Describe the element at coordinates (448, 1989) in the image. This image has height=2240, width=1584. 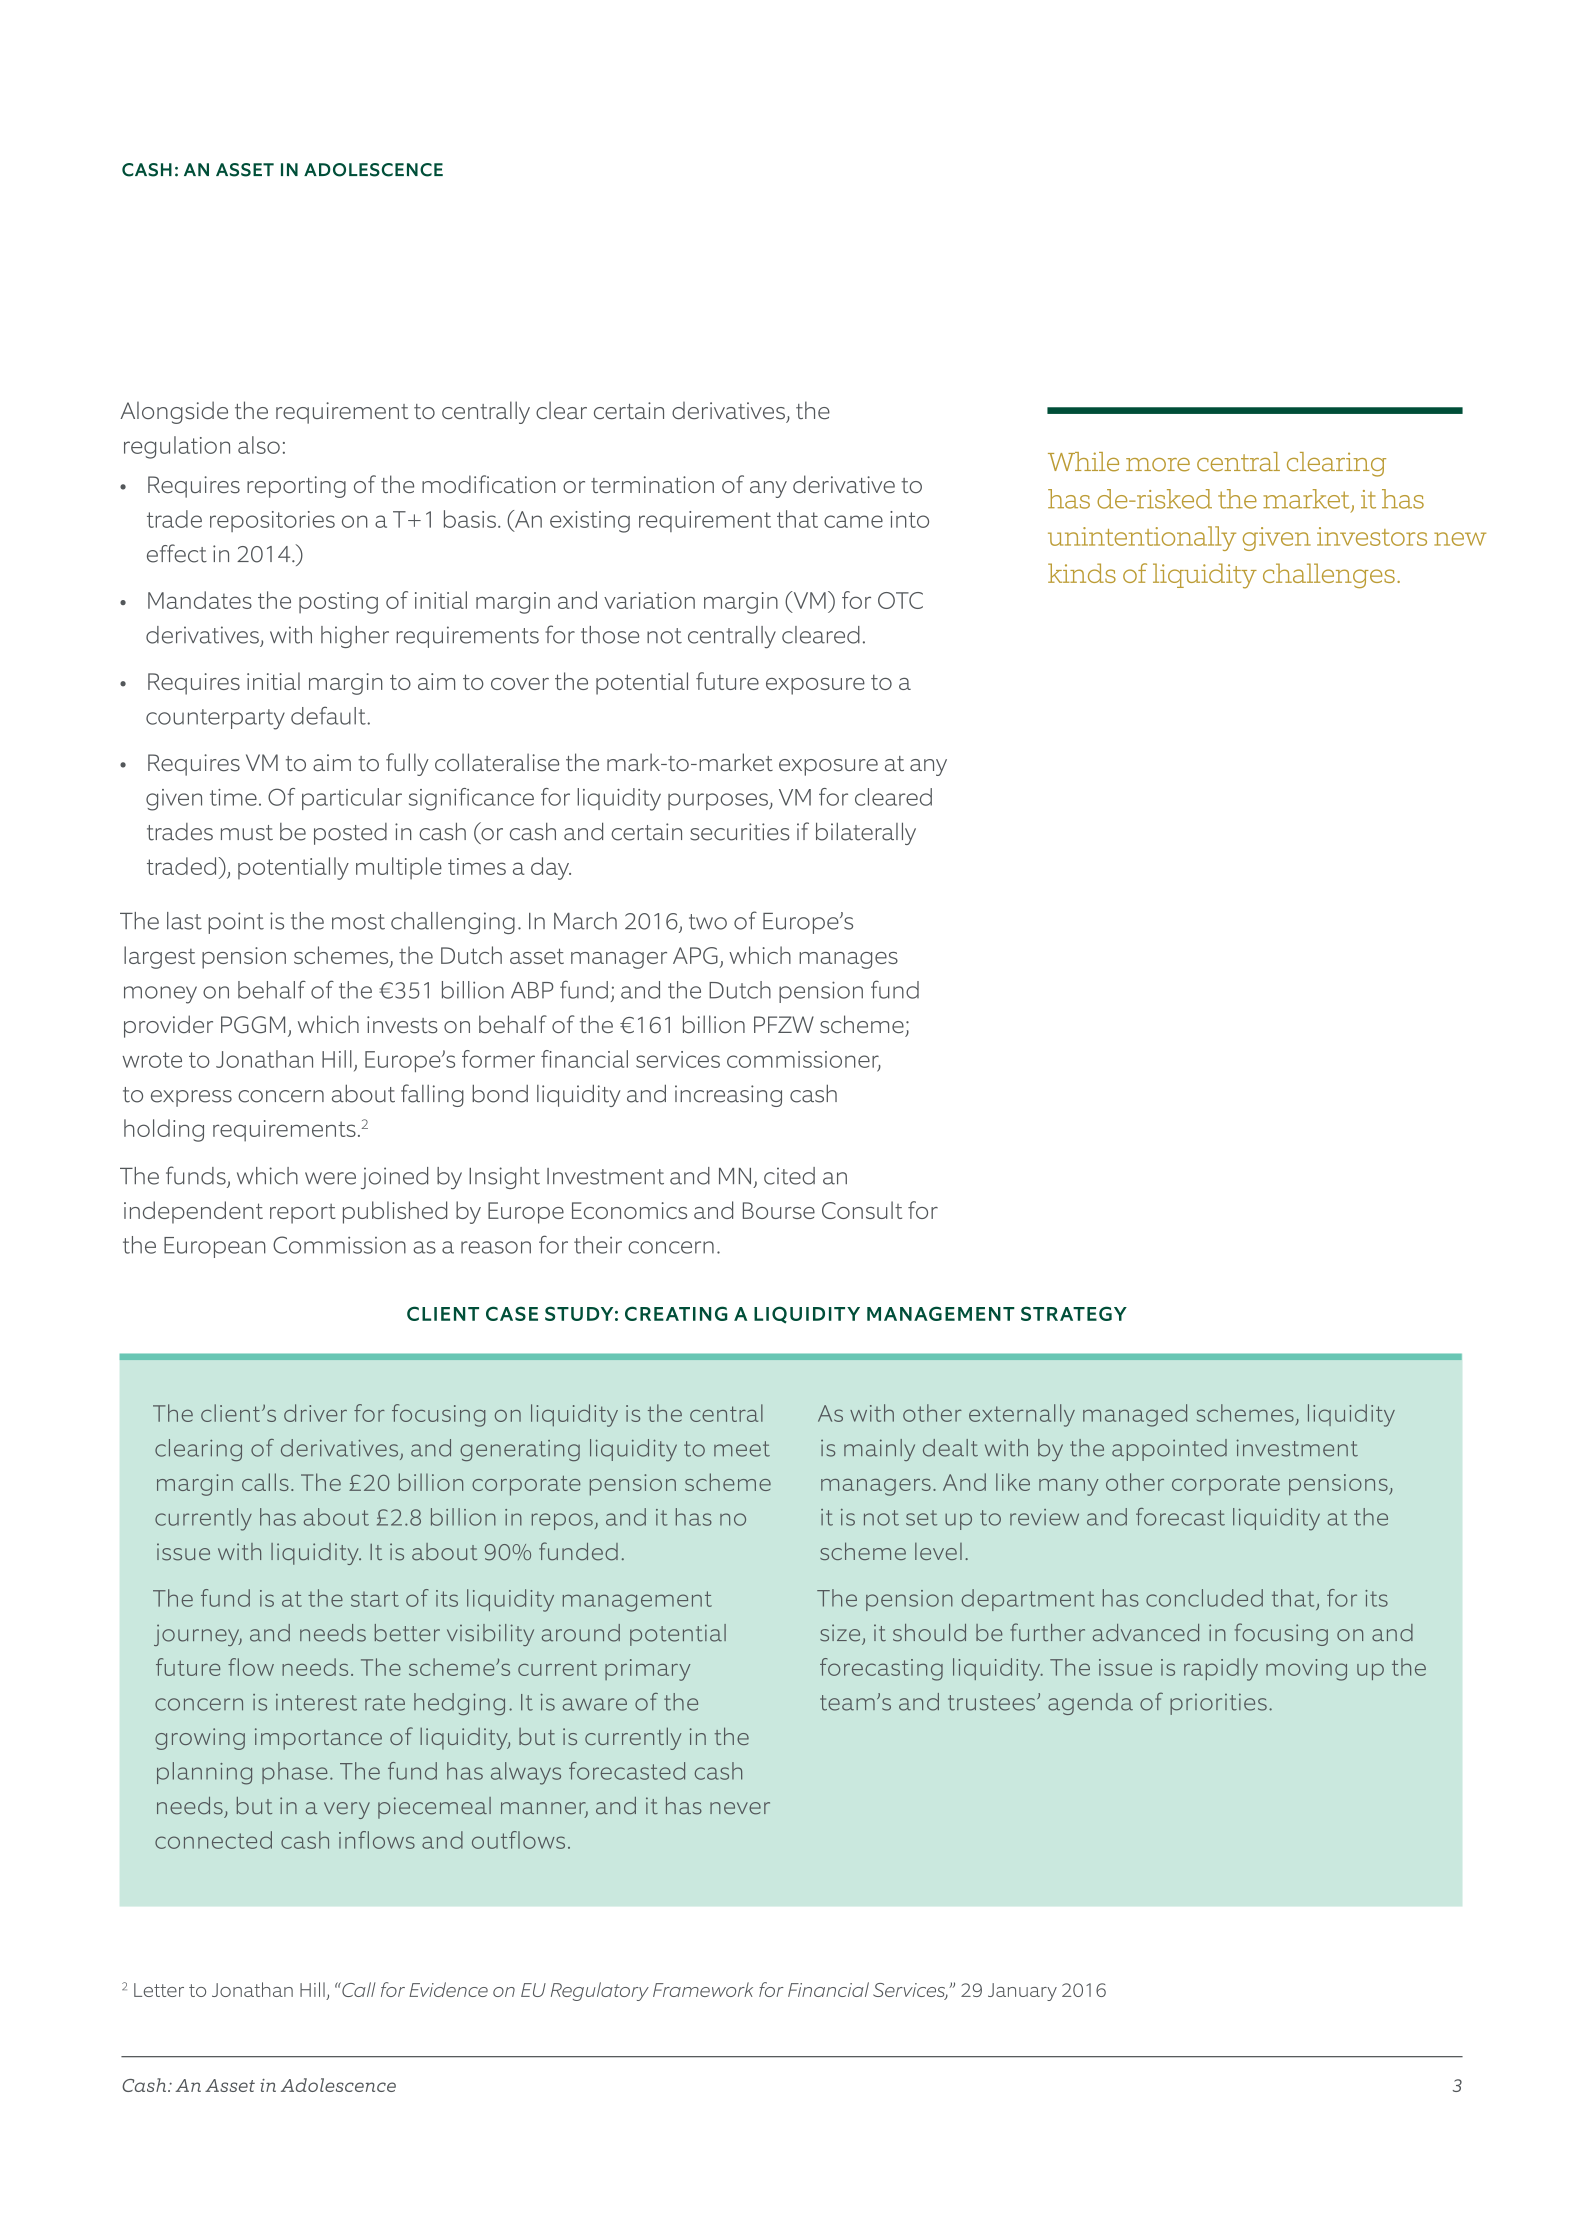
I see `Evidence` at that location.
